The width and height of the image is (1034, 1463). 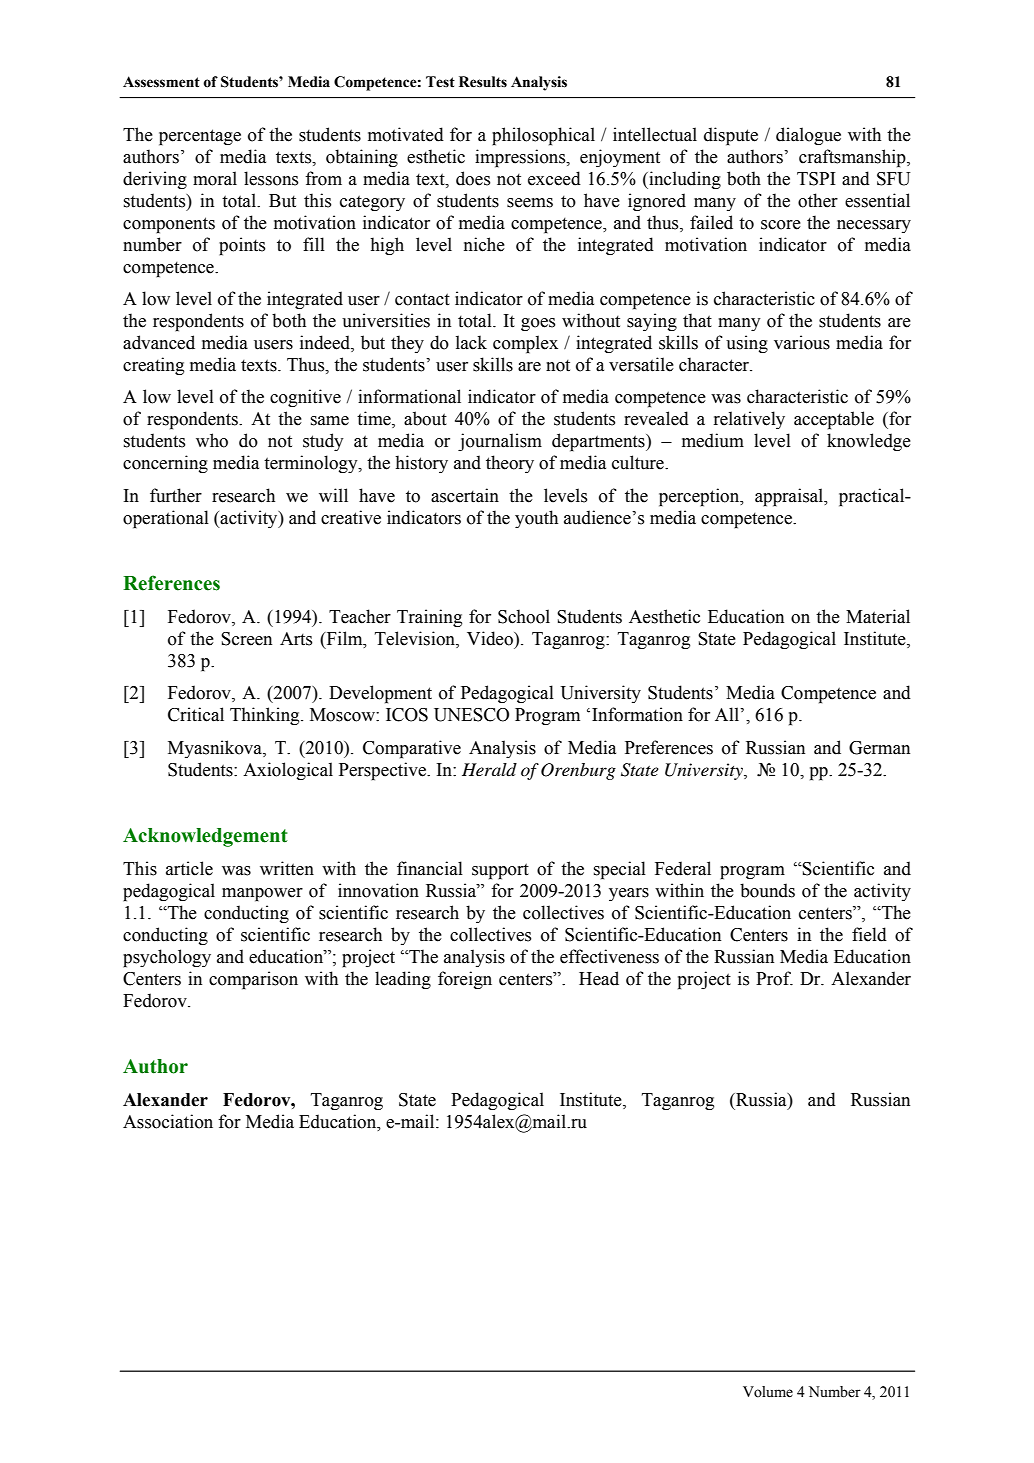 I want to click on philosophical, so click(x=543, y=136).
